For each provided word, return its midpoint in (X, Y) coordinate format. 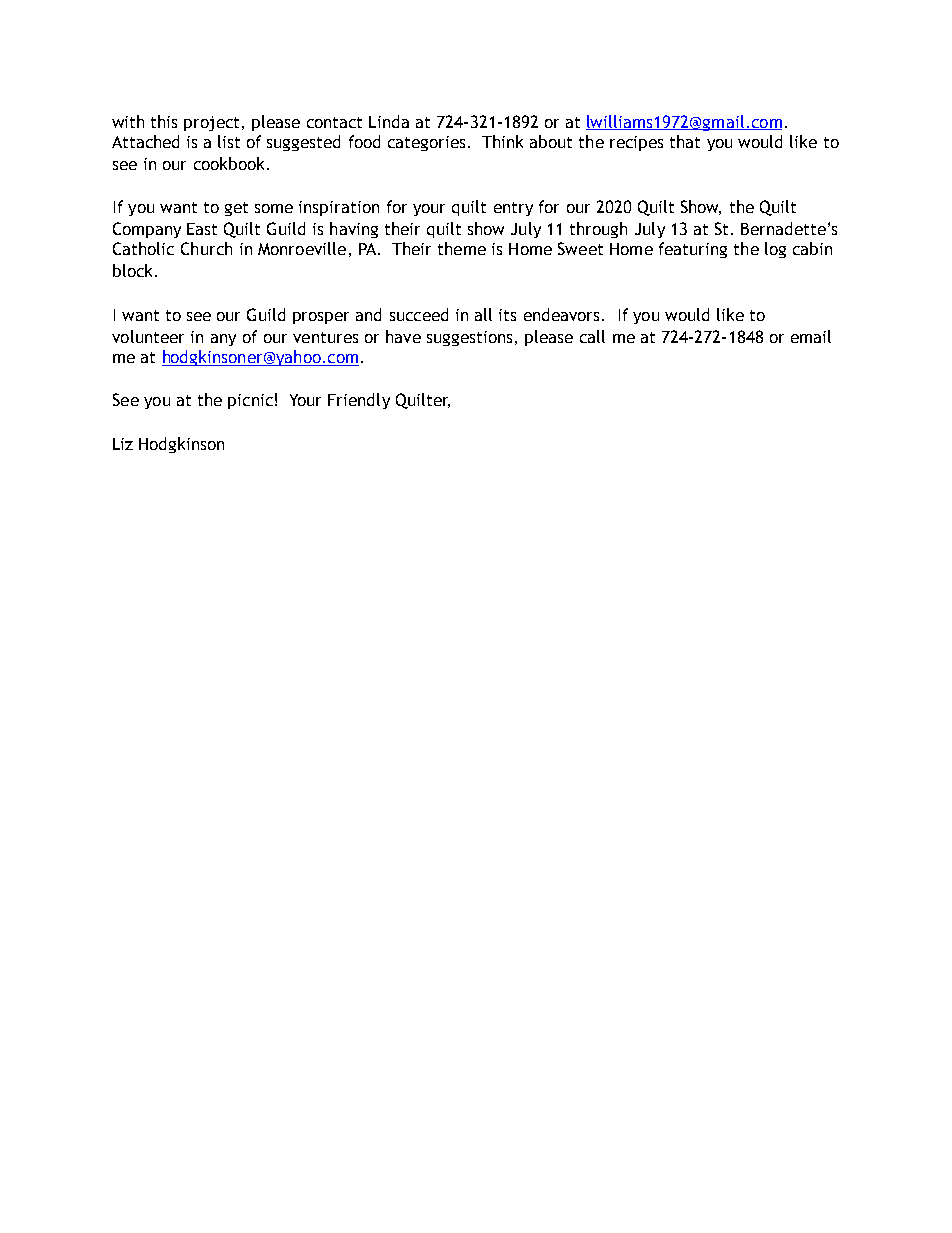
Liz (123, 444)
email (811, 336)
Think (502, 141)
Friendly (359, 401)
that (685, 141)
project (211, 123)
